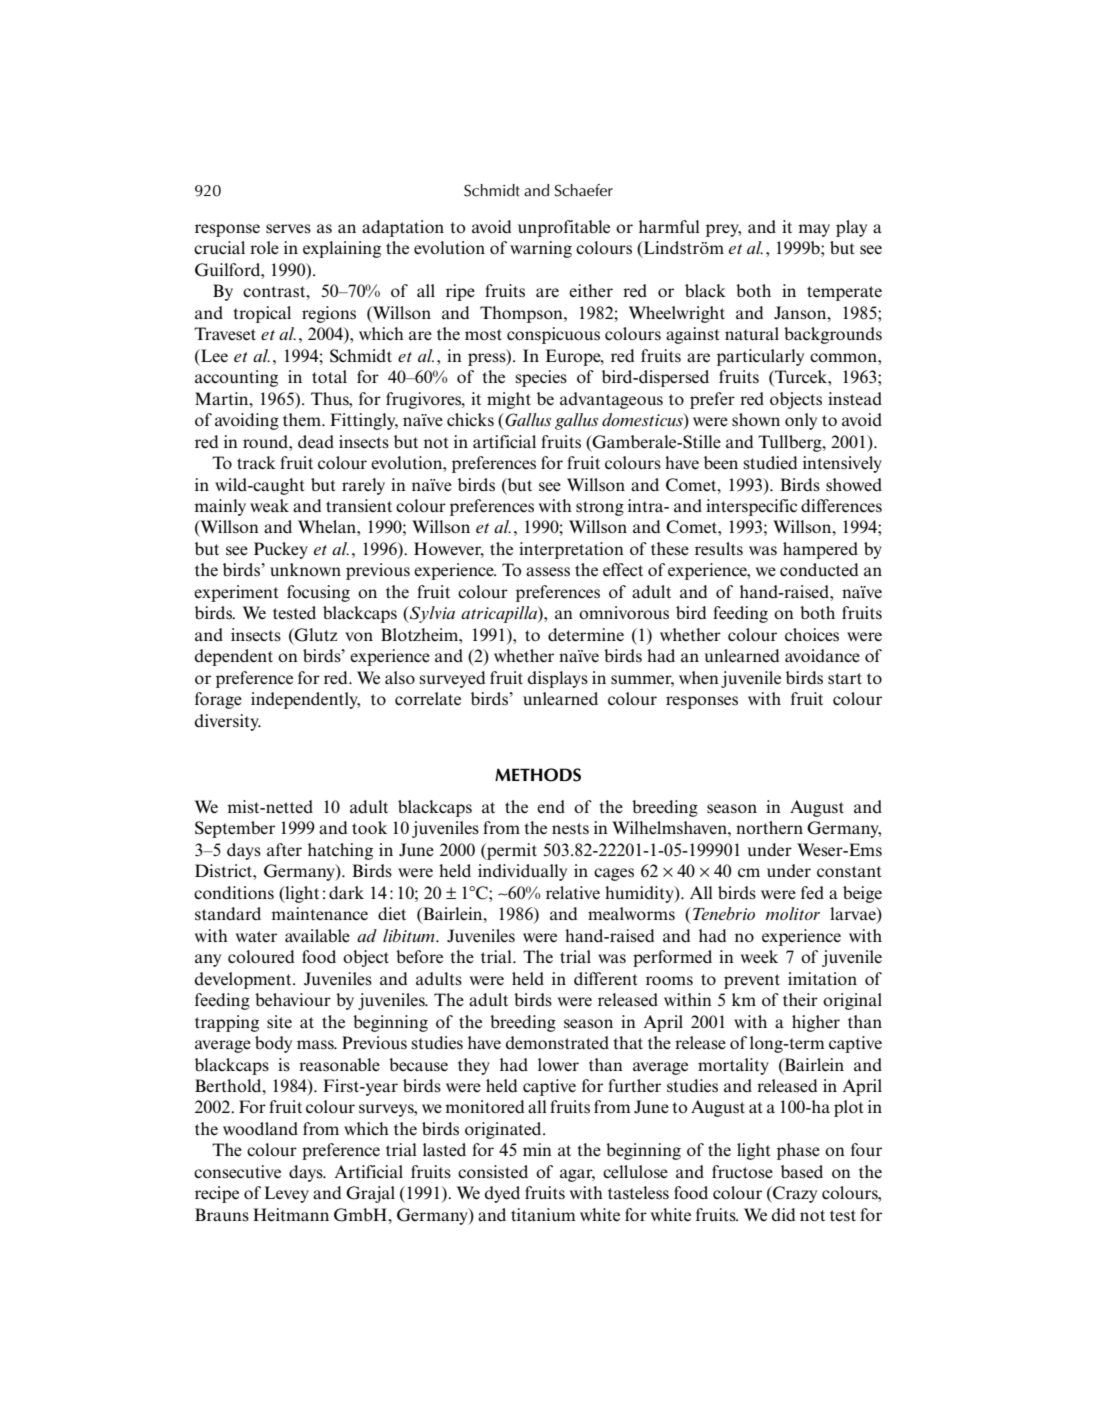 The width and height of the document is (1096, 1416). What do you see at coordinates (305, 569) in the document?
I see `unknown` at bounding box center [305, 569].
